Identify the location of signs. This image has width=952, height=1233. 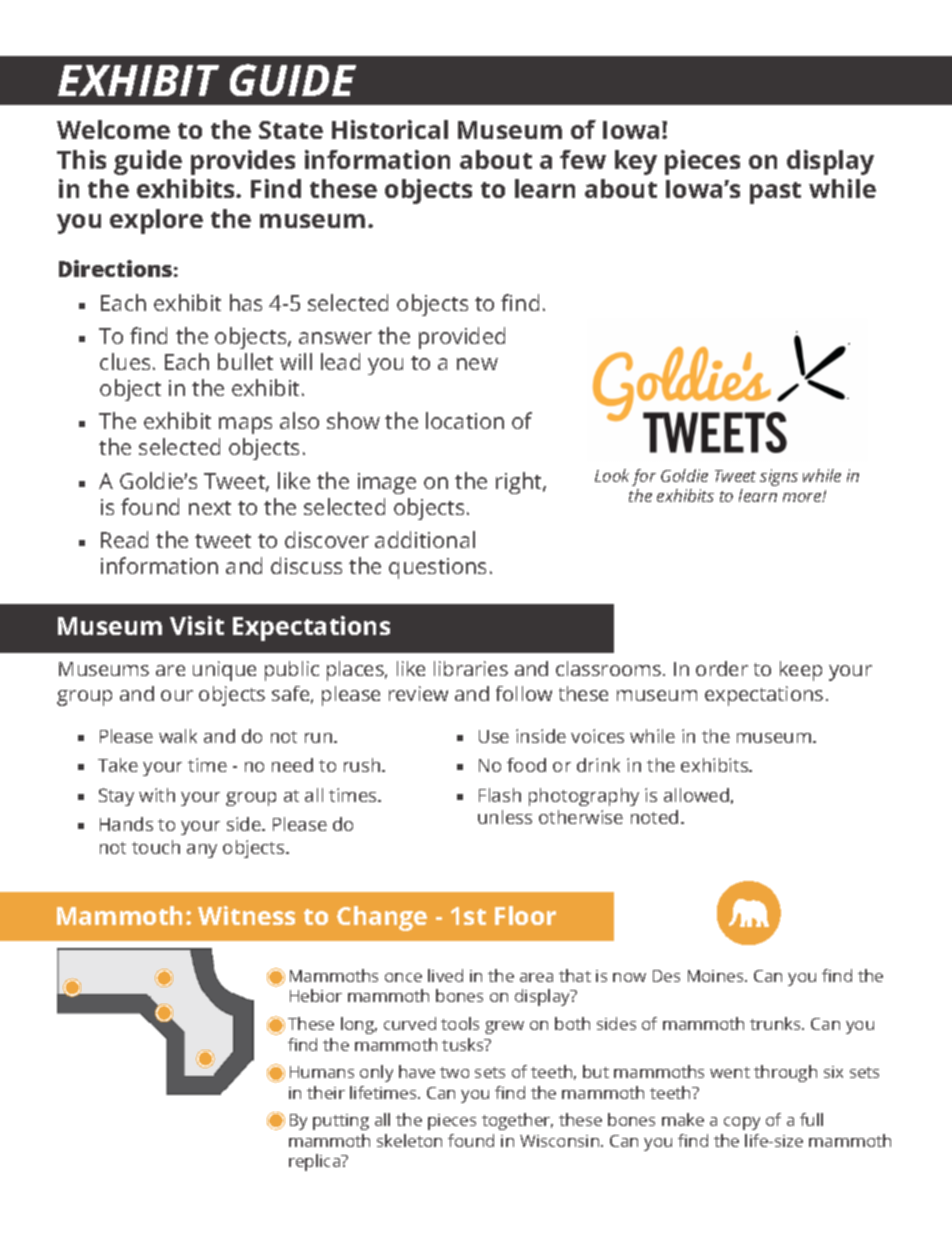
(779, 477).
